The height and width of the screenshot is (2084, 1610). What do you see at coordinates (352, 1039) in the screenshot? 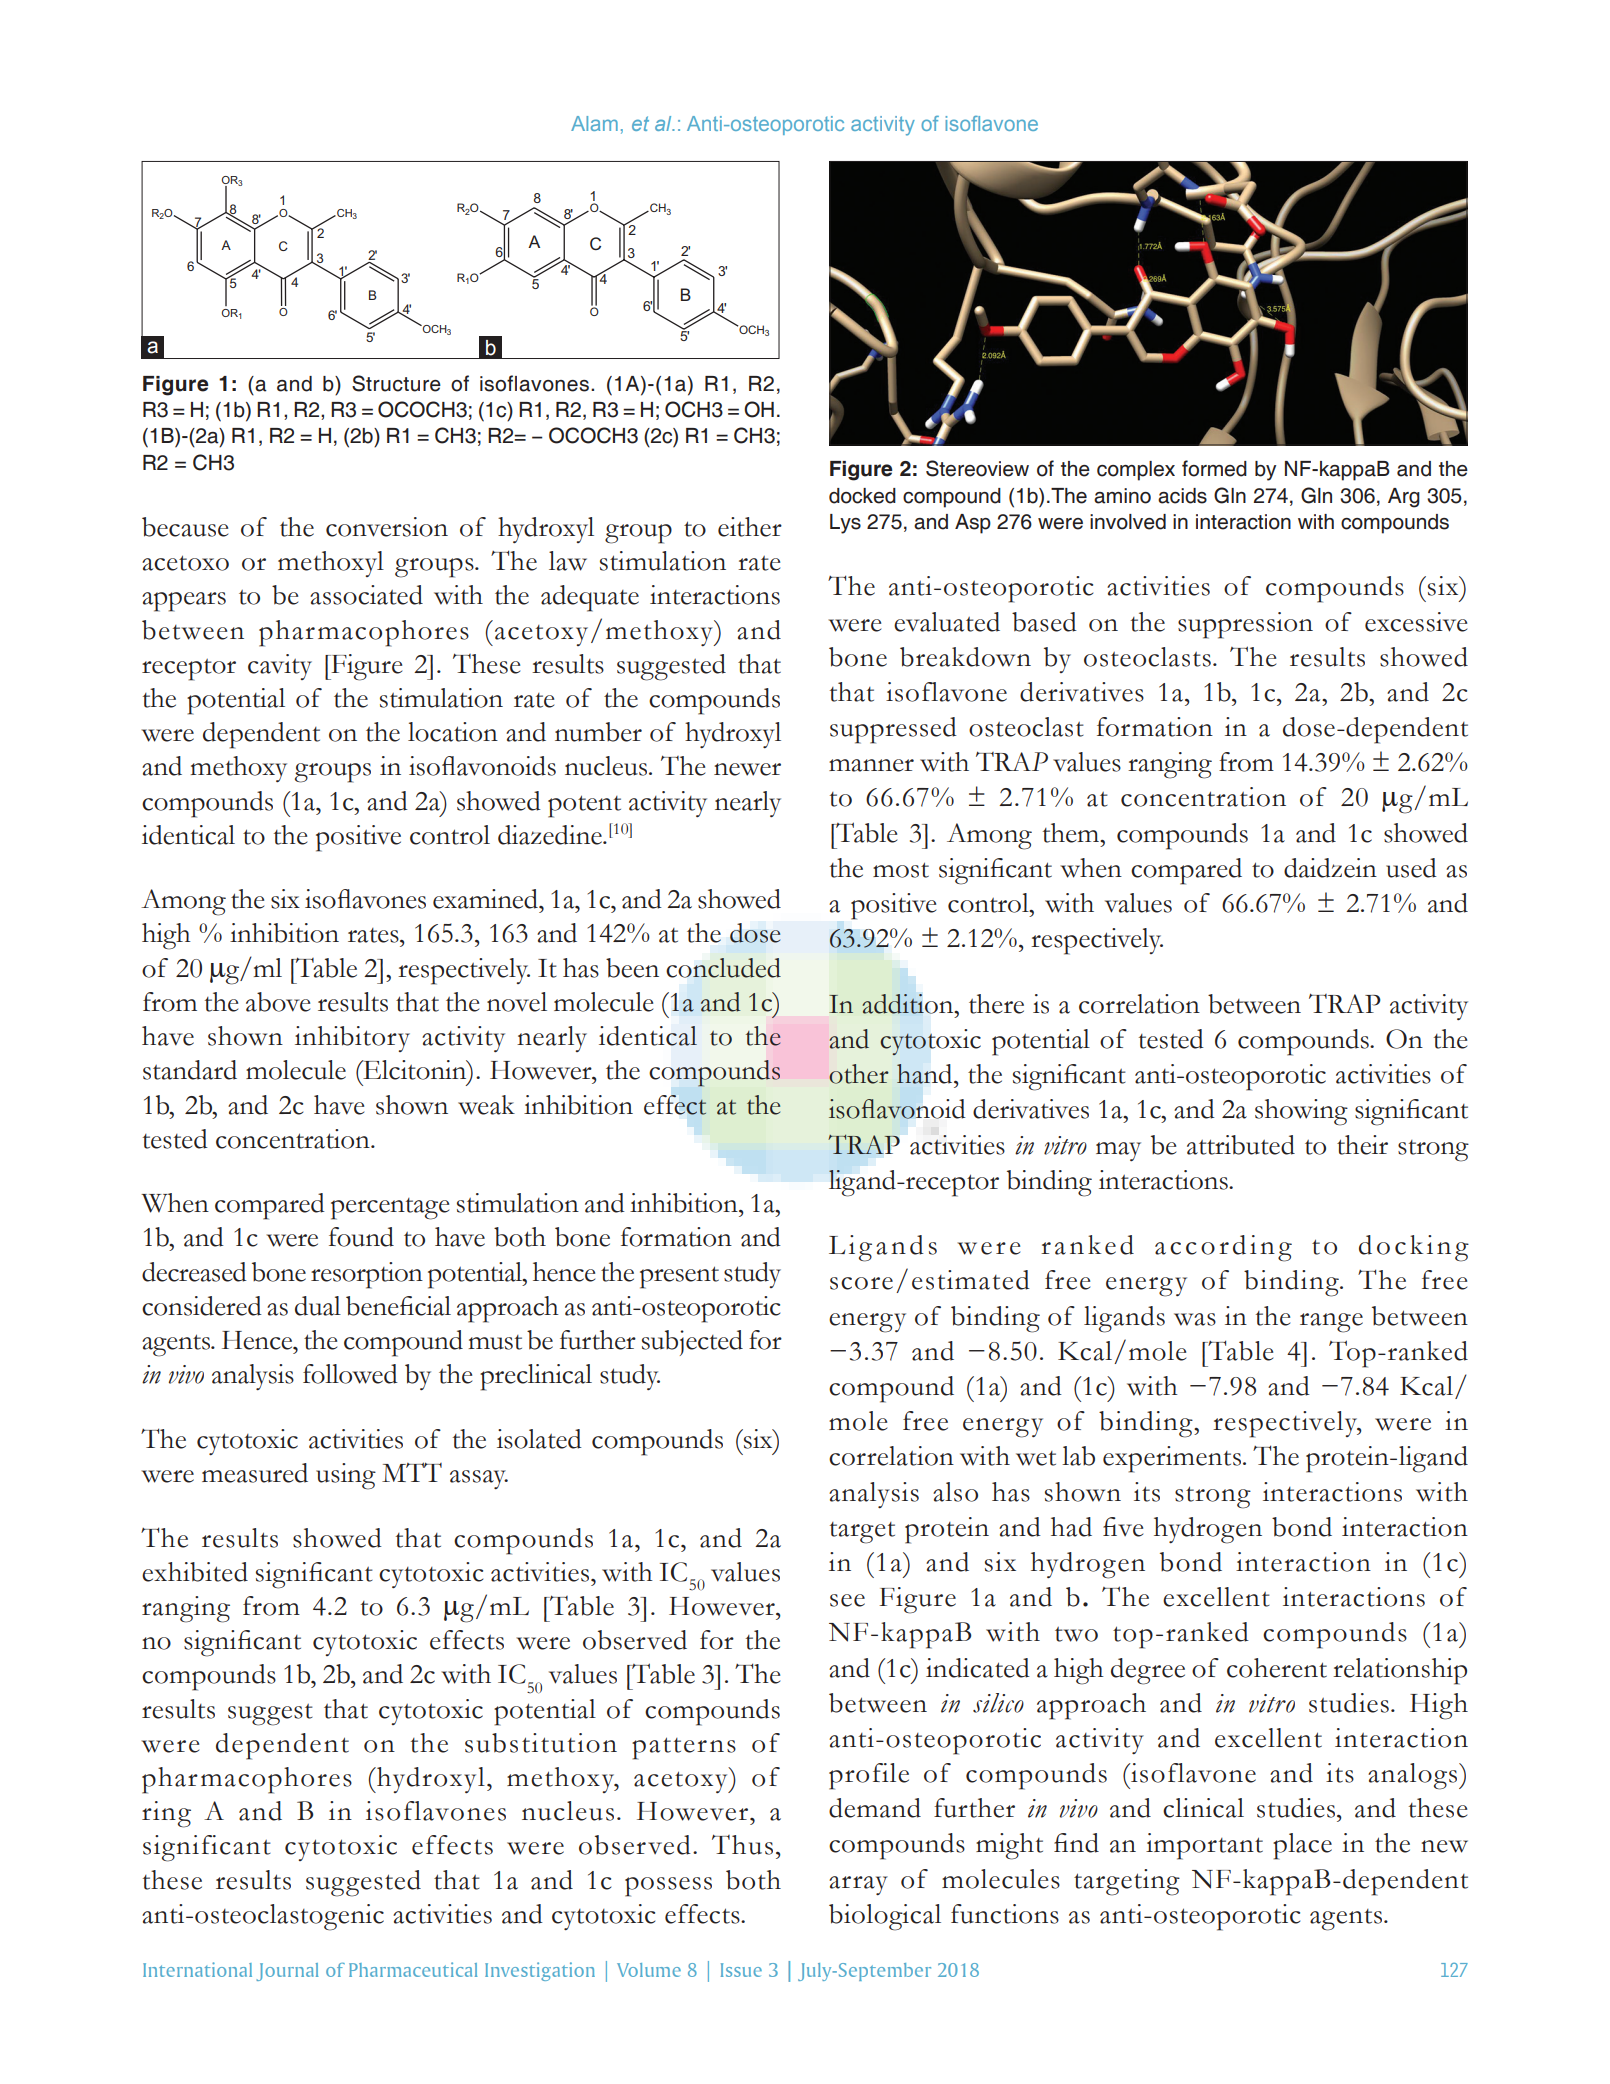
I see `inhibitory` at bounding box center [352, 1039].
